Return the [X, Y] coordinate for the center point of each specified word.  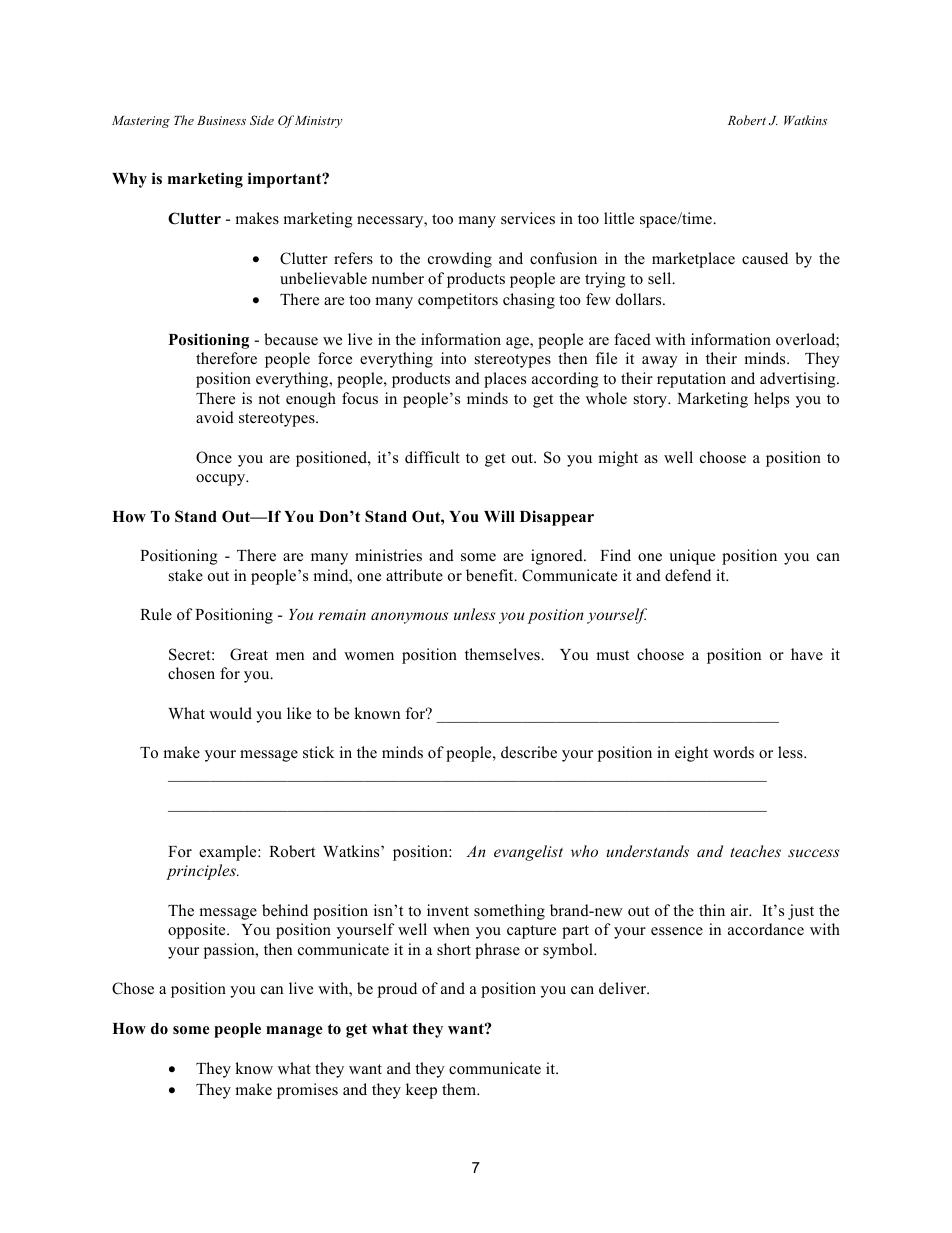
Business [221, 120]
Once [214, 457]
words [733, 752]
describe [529, 752]
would [230, 713]
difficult [432, 457]
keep [421, 1091]
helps [771, 400]
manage [294, 1032]
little [619, 218]
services [528, 218]
